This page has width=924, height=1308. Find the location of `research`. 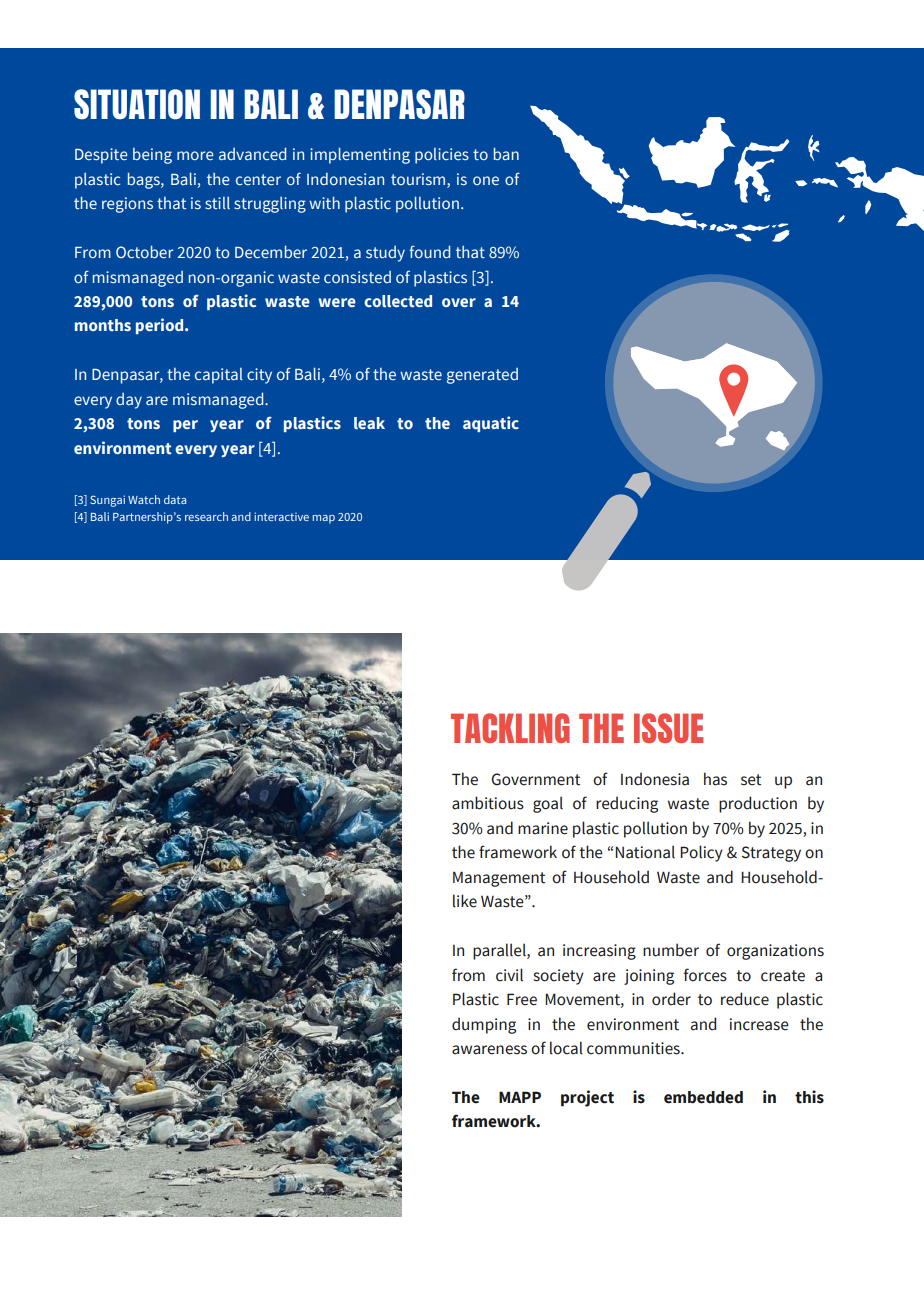

research is located at coordinates (206, 516).
